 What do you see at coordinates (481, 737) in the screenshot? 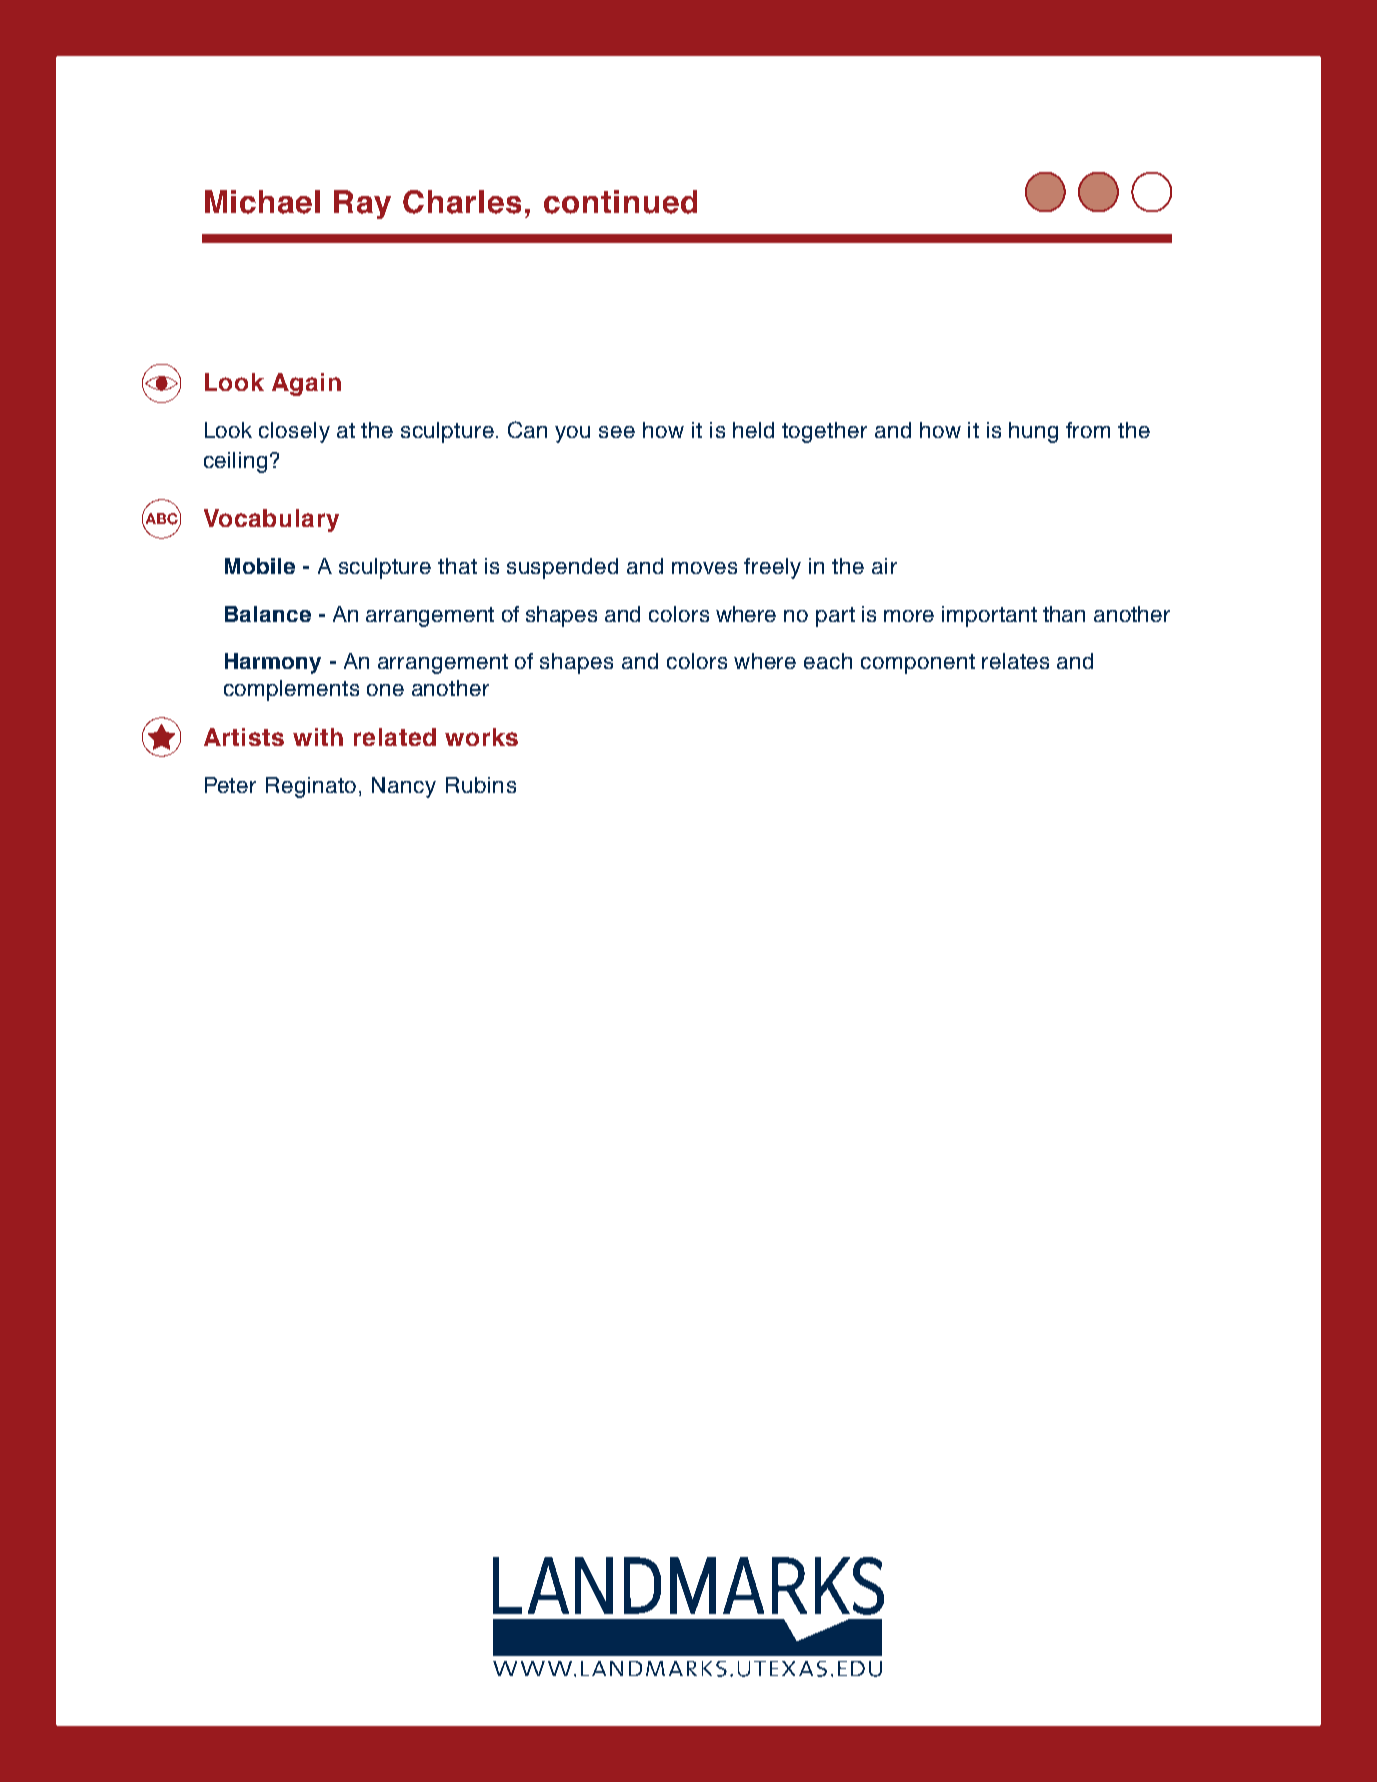
I see `works` at bounding box center [481, 737].
